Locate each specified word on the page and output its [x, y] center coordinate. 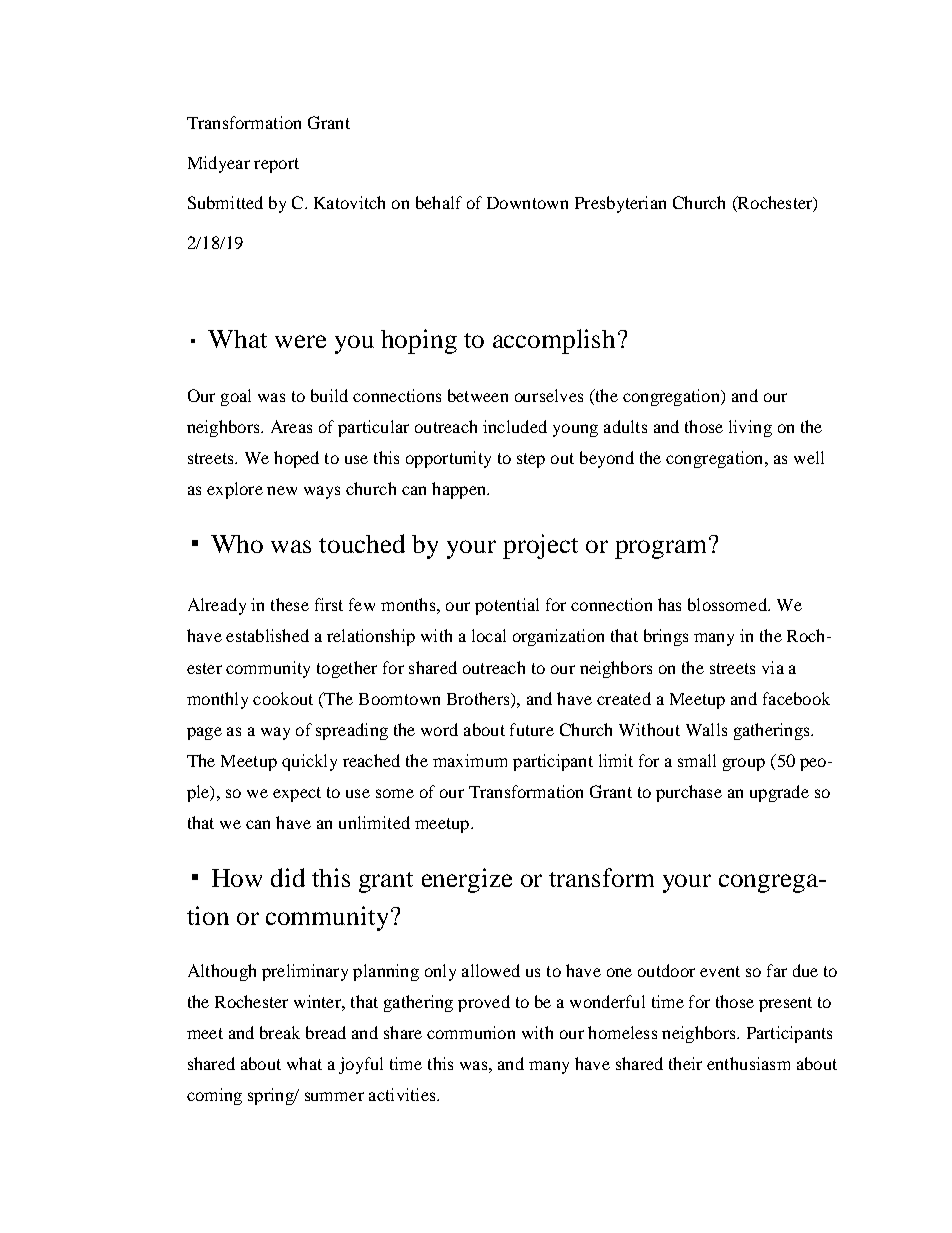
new [282, 490]
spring [272, 1096]
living [750, 428]
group [744, 764]
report [276, 165]
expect [297, 794]
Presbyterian [620, 204]
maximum [470, 760]
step [531, 460]
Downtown [527, 203]
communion [471, 1032]
